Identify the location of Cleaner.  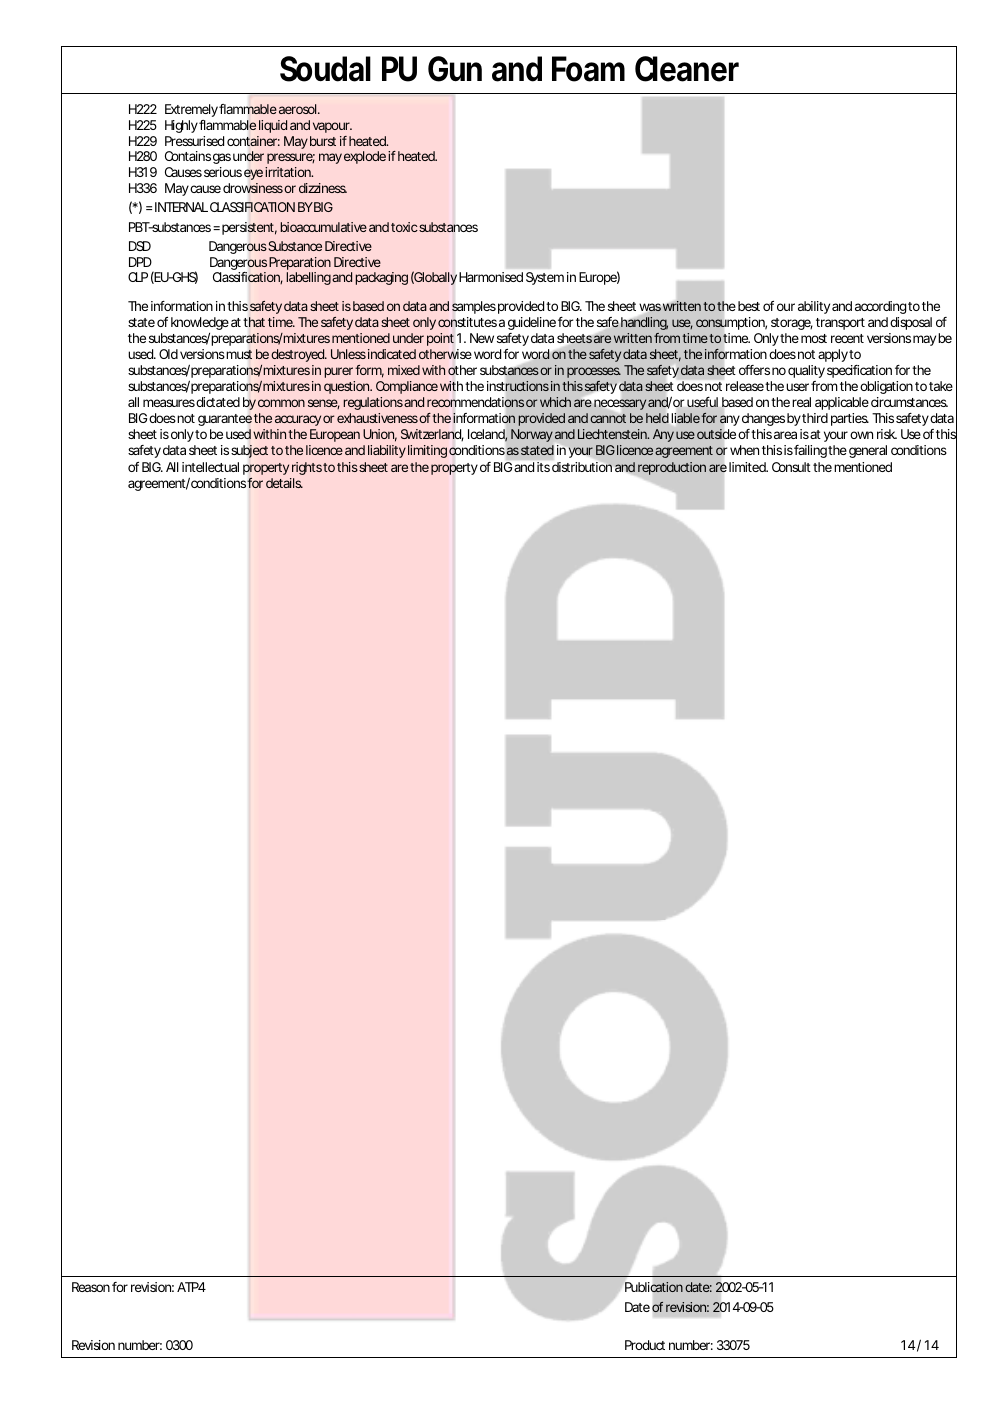
(687, 69).
